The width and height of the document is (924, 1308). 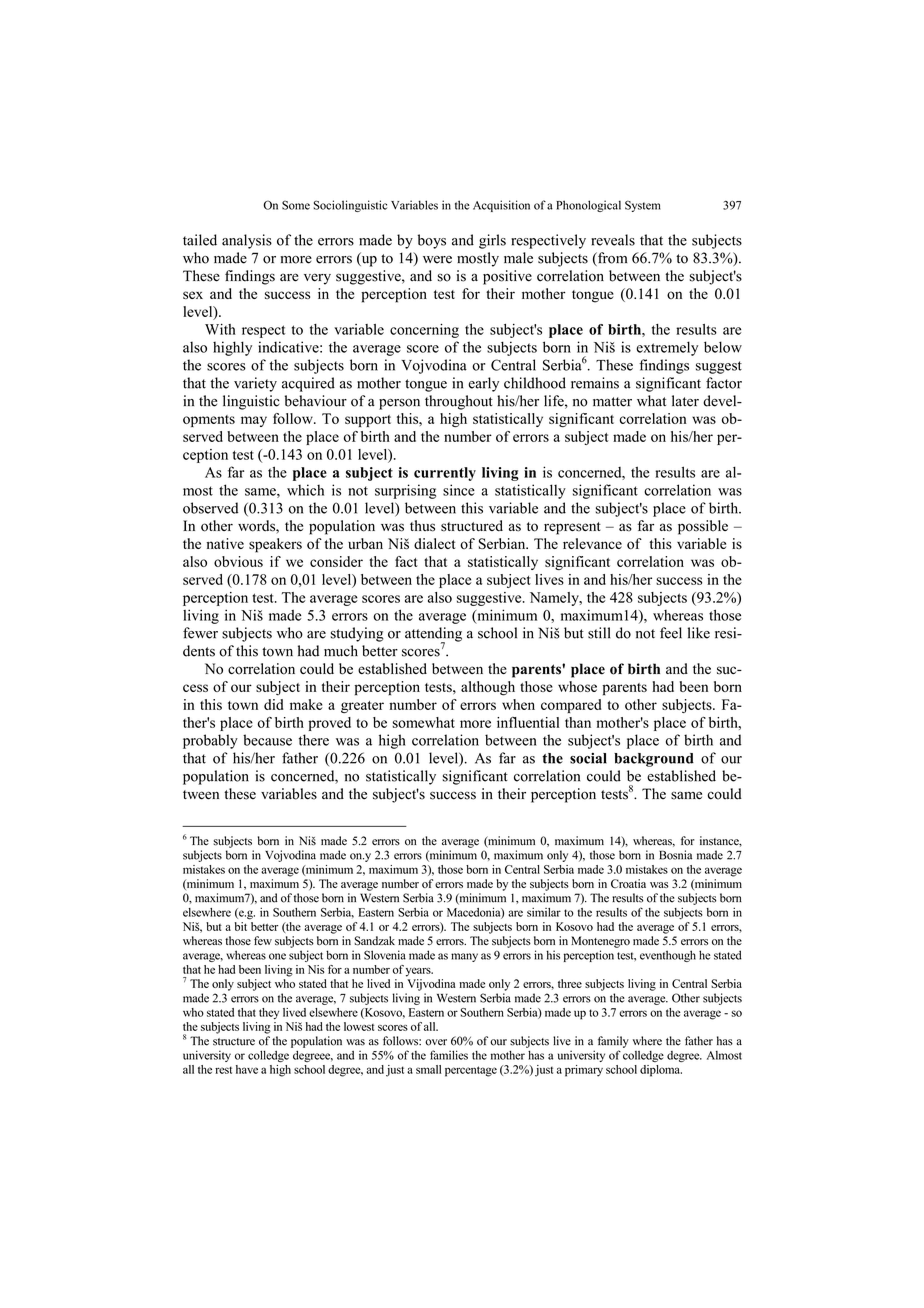 What do you see at coordinates (488, 688) in the document?
I see `although` at bounding box center [488, 688].
